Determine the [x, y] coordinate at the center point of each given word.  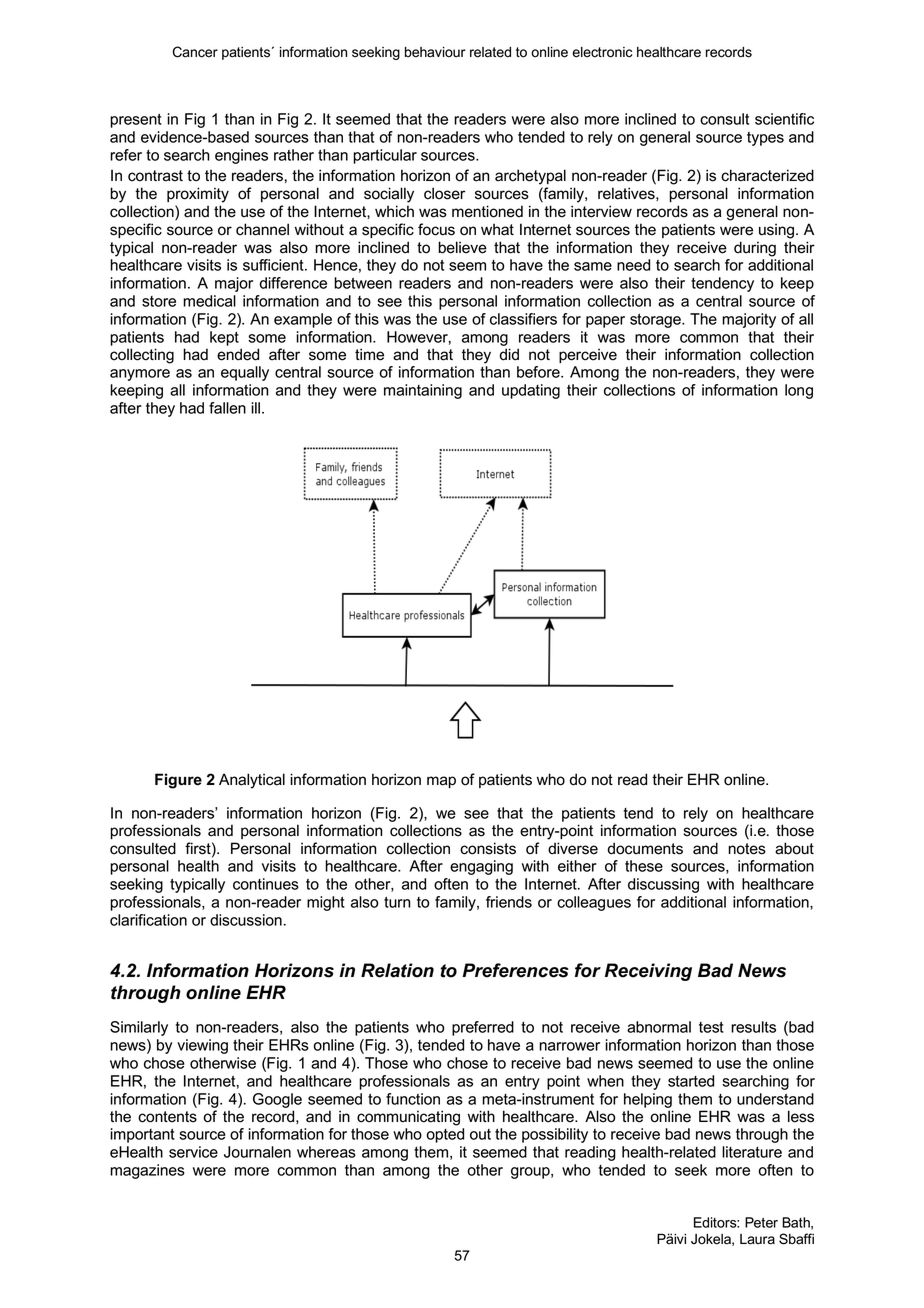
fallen [227, 408]
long [799, 391]
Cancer [195, 52]
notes [747, 849]
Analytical [252, 781]
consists [488, 848]
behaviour [435, 52]
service [193, 1152]
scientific [784, 119]
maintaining [423, 391]
